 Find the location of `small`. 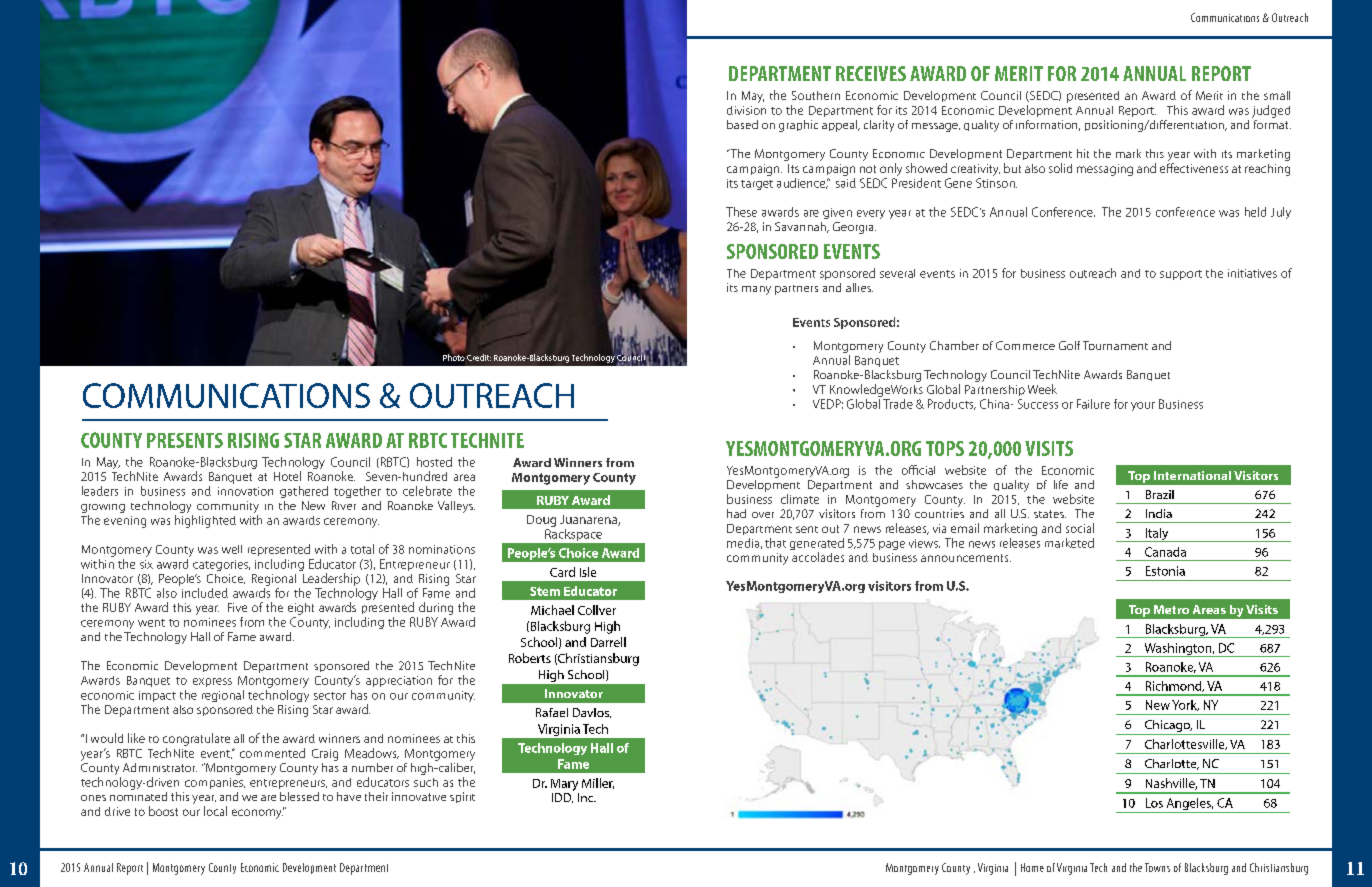

small is located at coordinates (1277, 95).
